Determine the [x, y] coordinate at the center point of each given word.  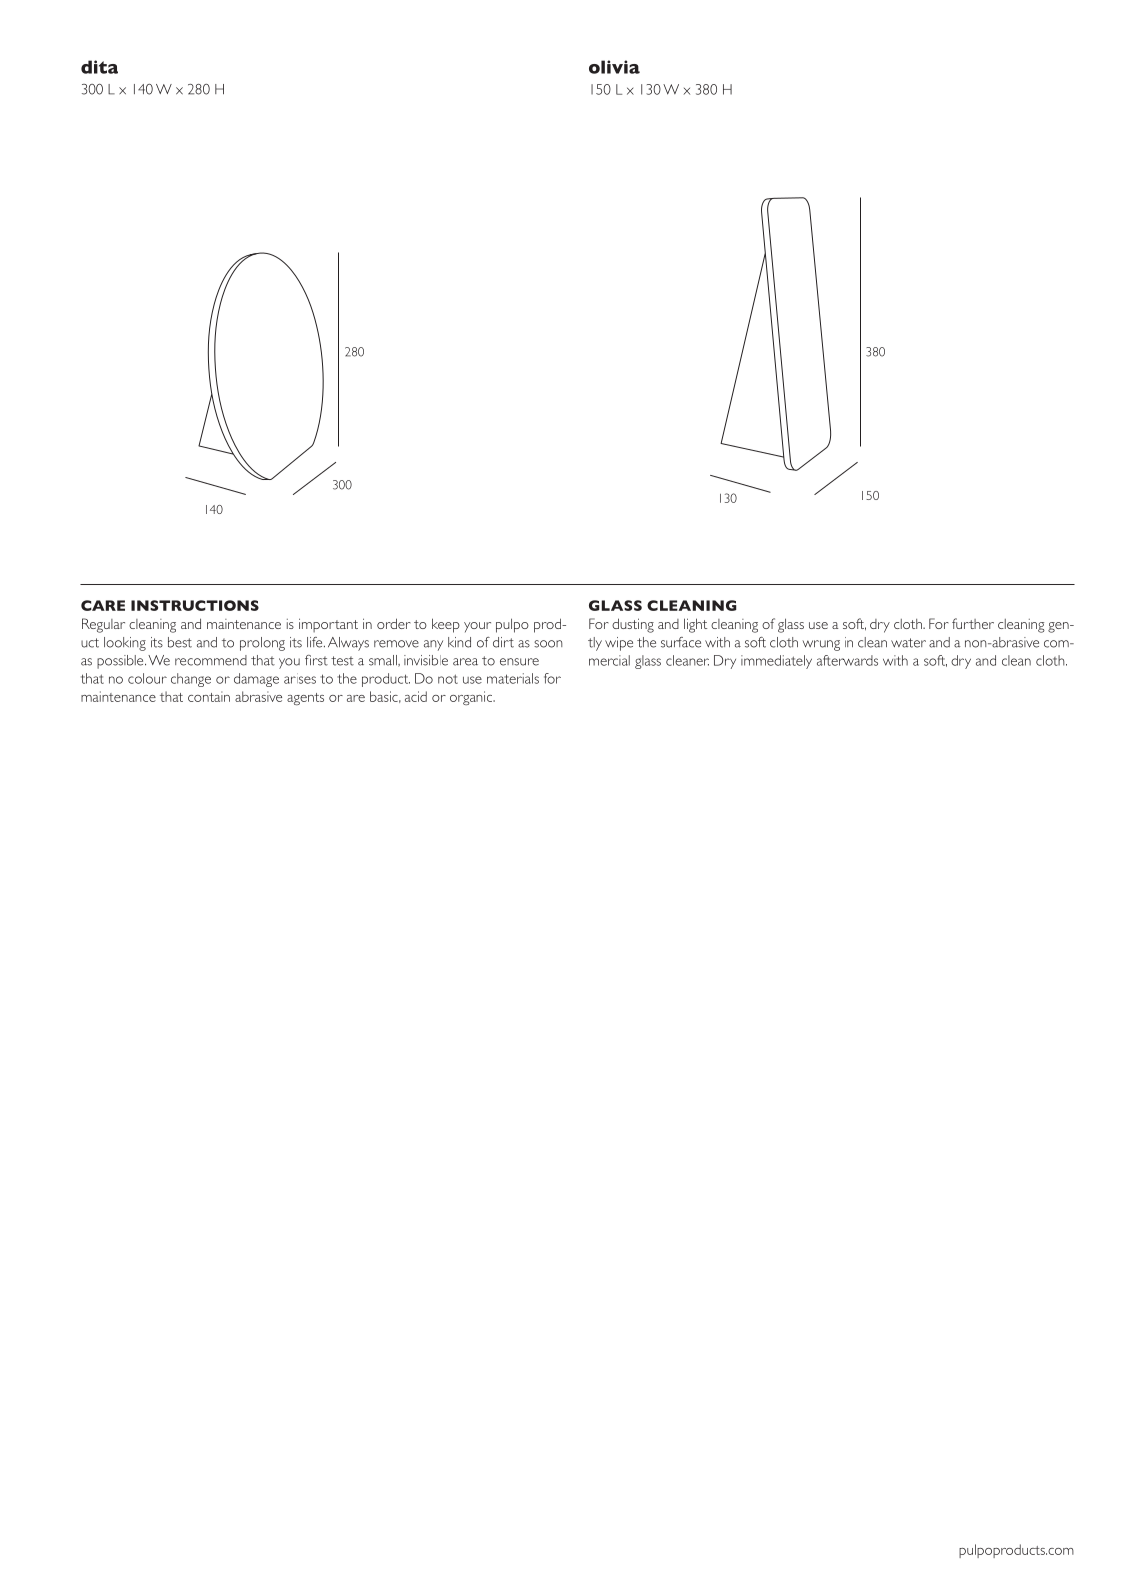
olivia [614, 67]
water [908, 643]
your [477, 627]
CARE [103, 605]
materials [513, 678]
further [973, 623]
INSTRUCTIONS [195, 605]
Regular [103, 625]
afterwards [847, 660]
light [695, 625]
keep [446, 625]
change [191, 680]
